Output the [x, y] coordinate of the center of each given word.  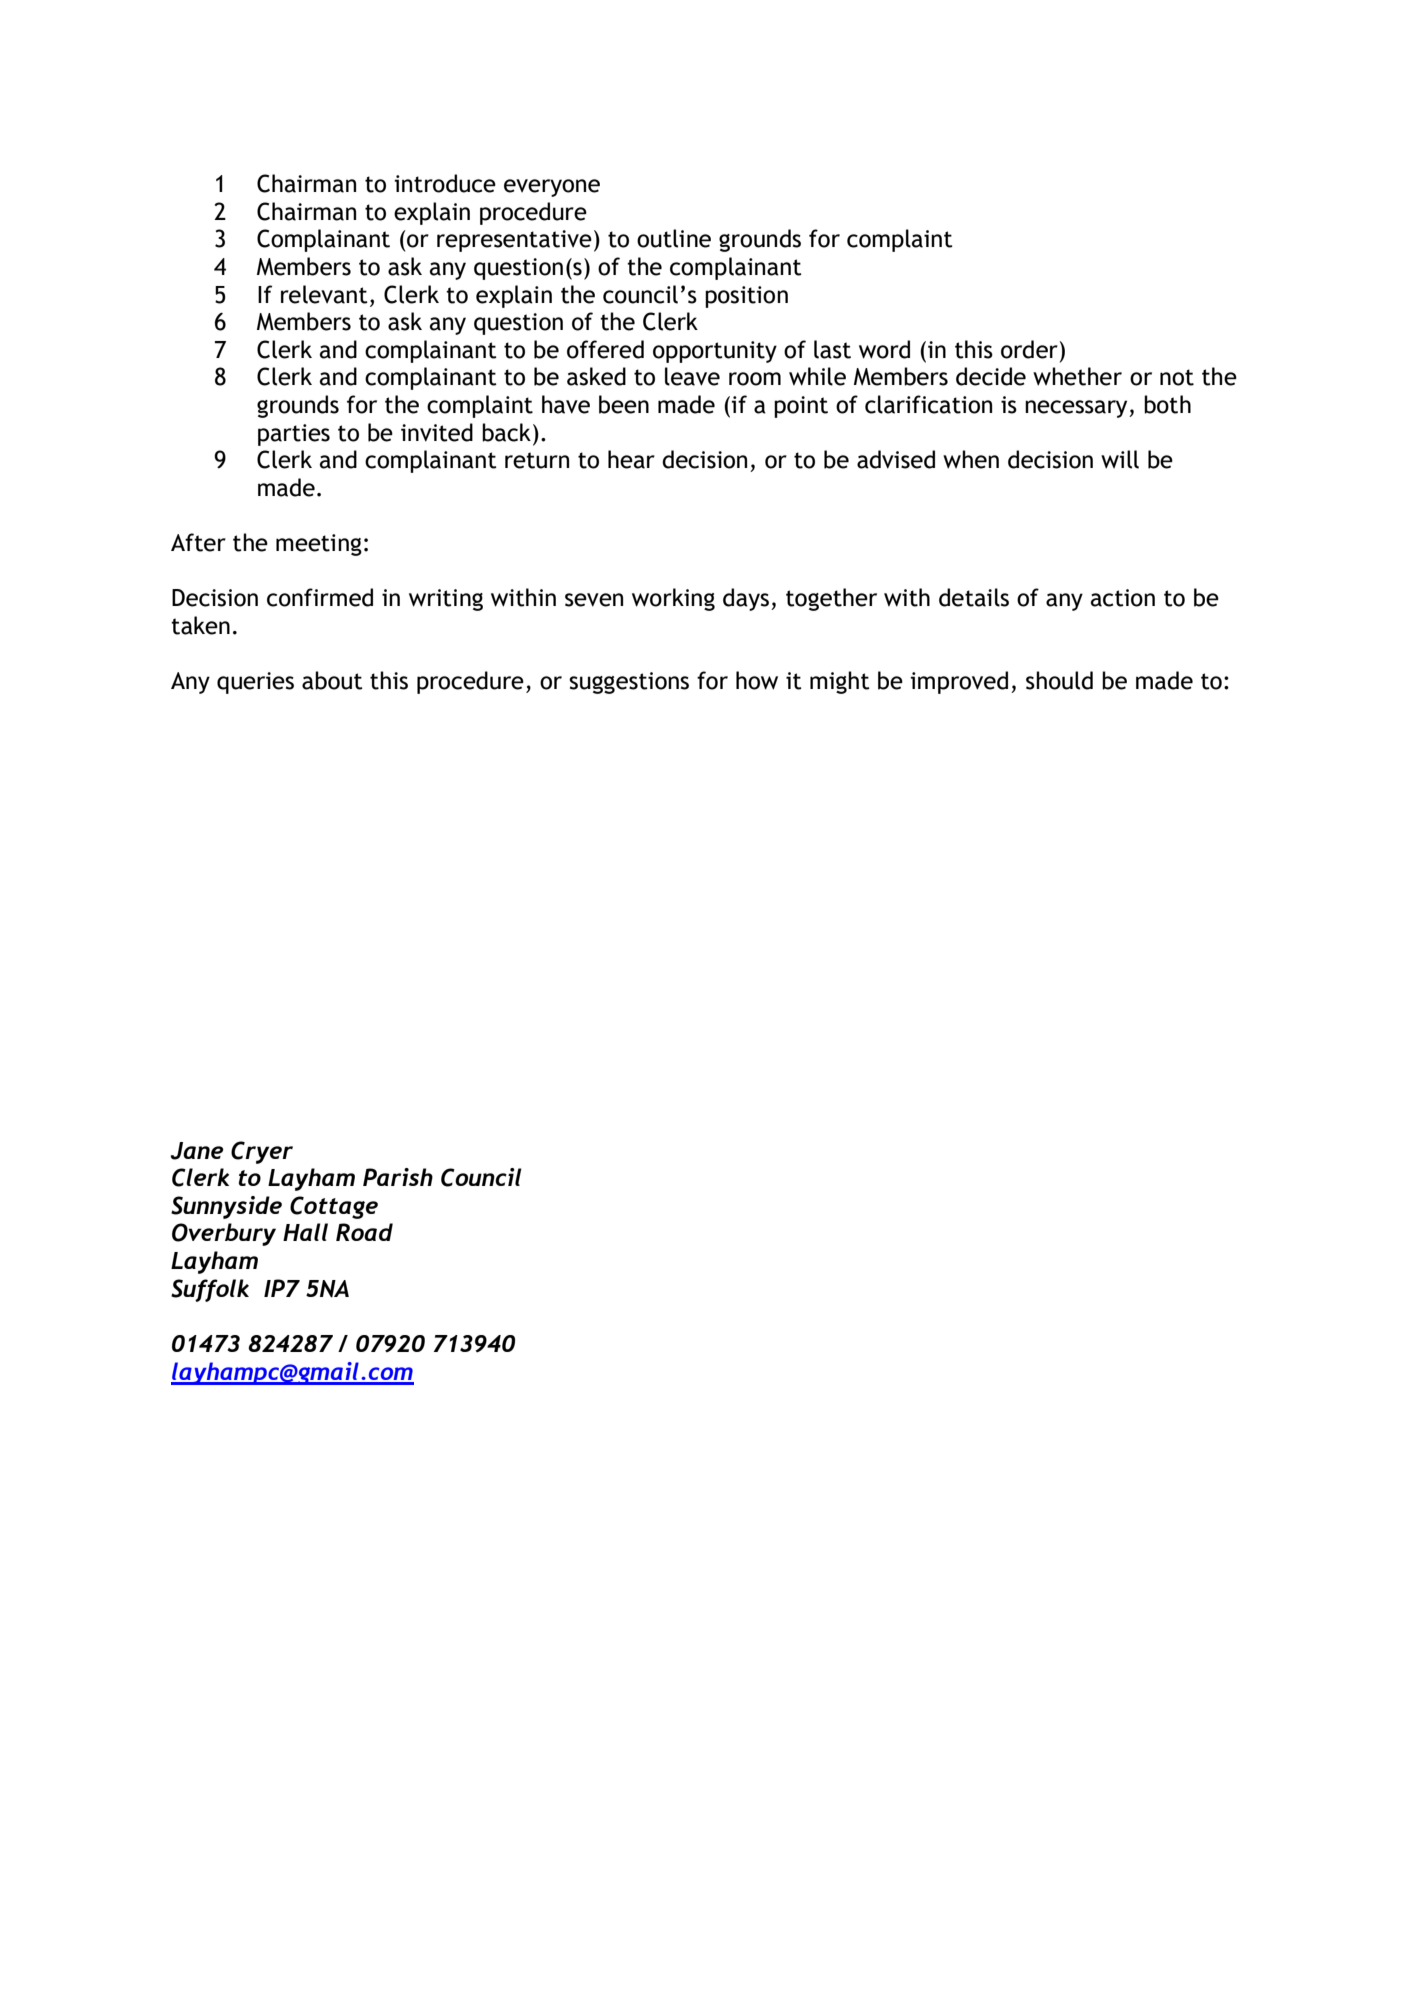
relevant [324, 294]
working [673, 599]
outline [674, 238]
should [1059, 680]
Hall [305, 1232]
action [1123, 598]
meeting [319, 545]
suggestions [629, 683]
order [1029, 349]
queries [255, 683]
